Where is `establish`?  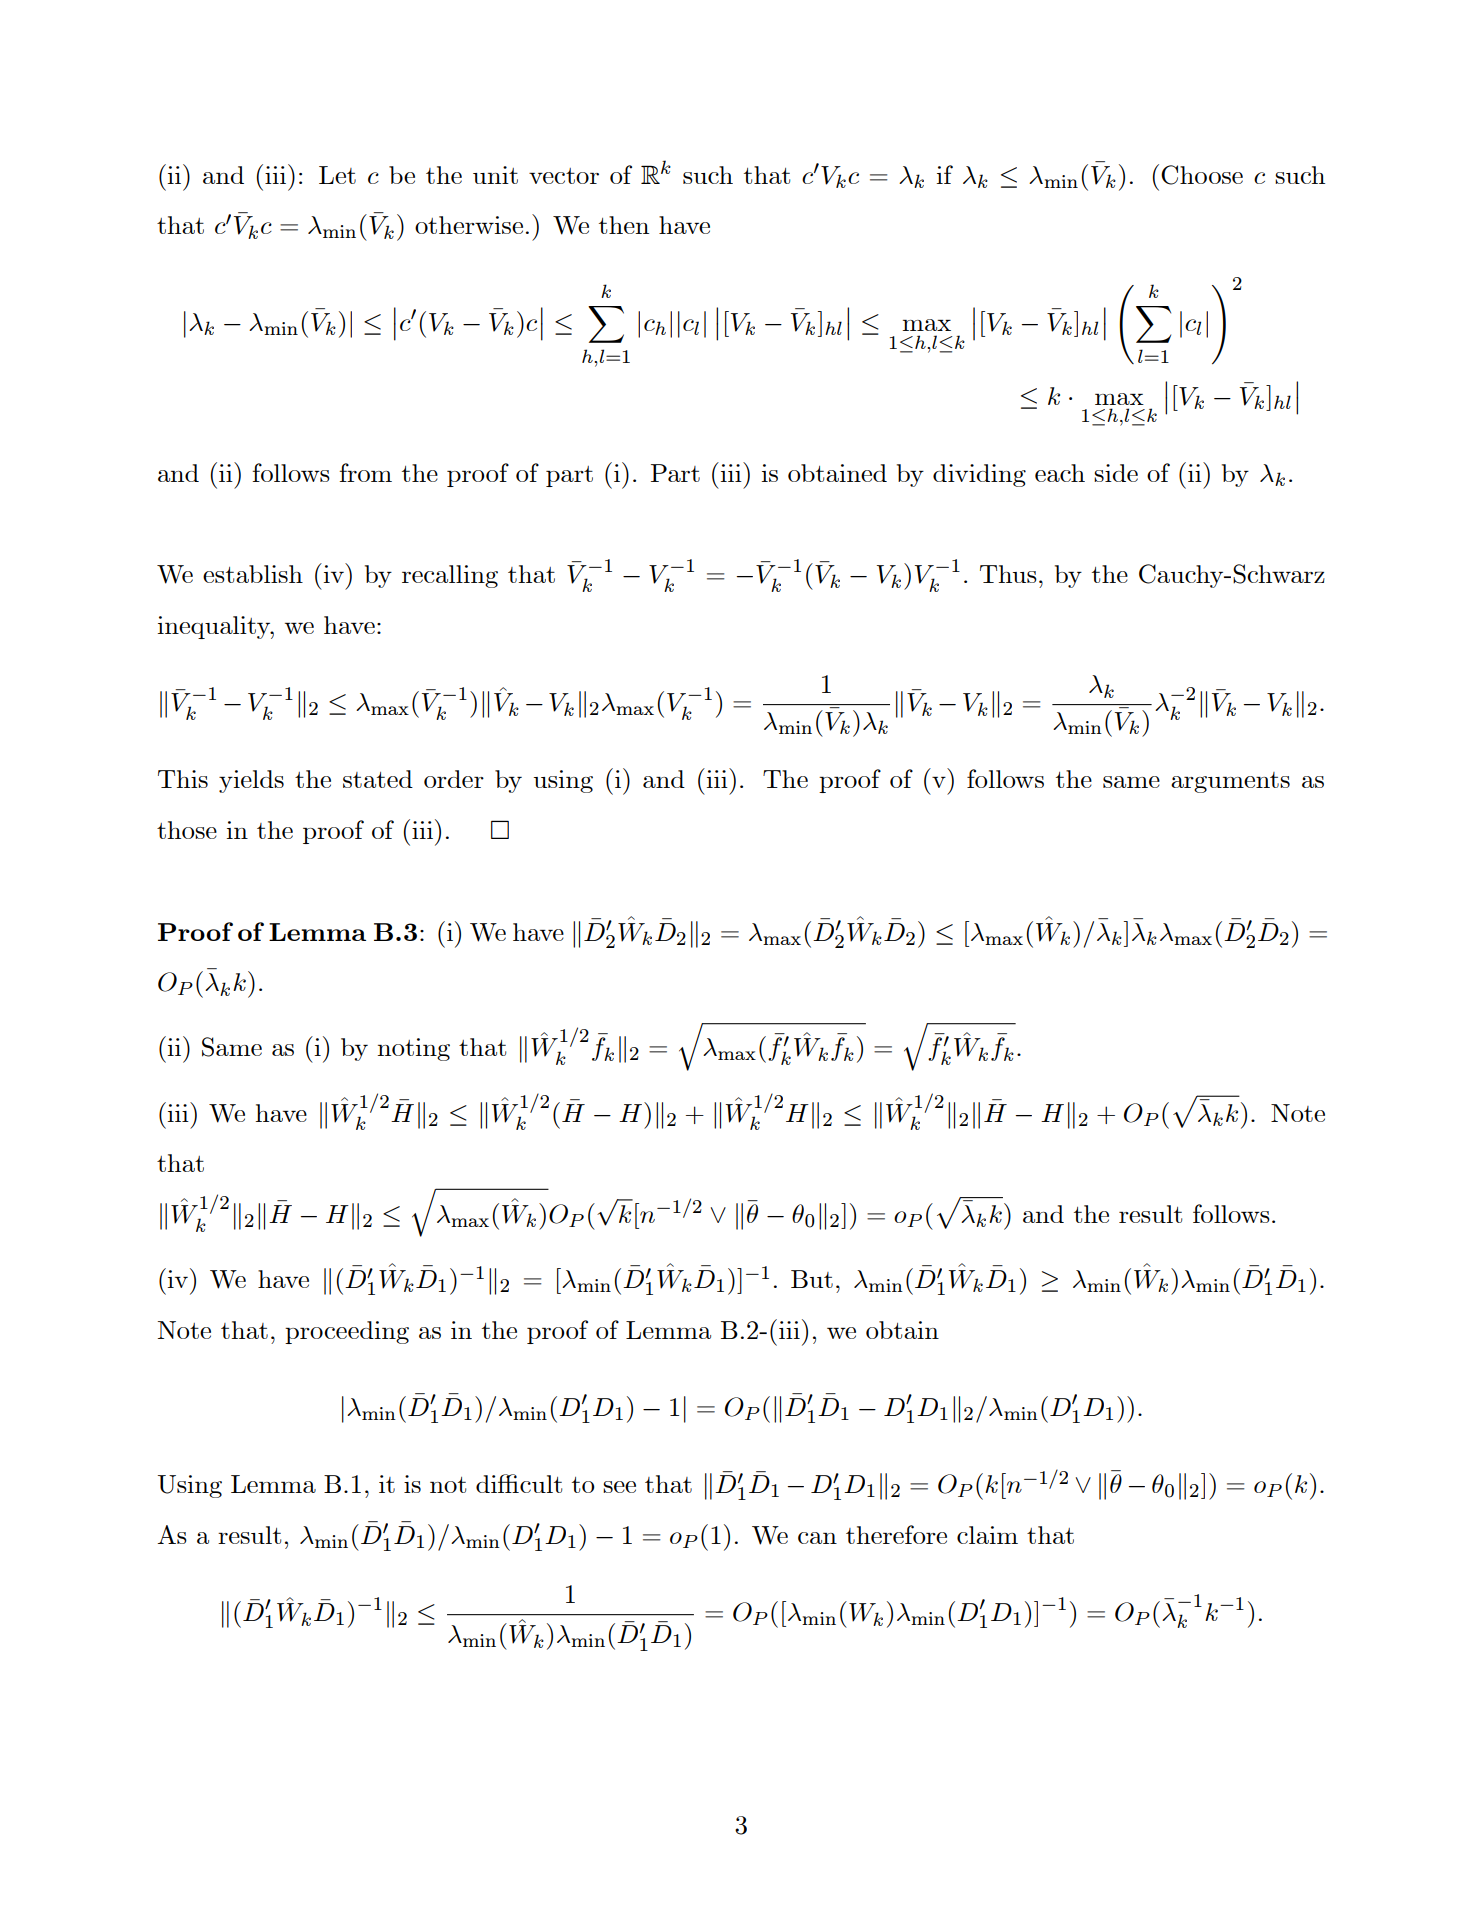
establish is located at coordinates (253, 574).
